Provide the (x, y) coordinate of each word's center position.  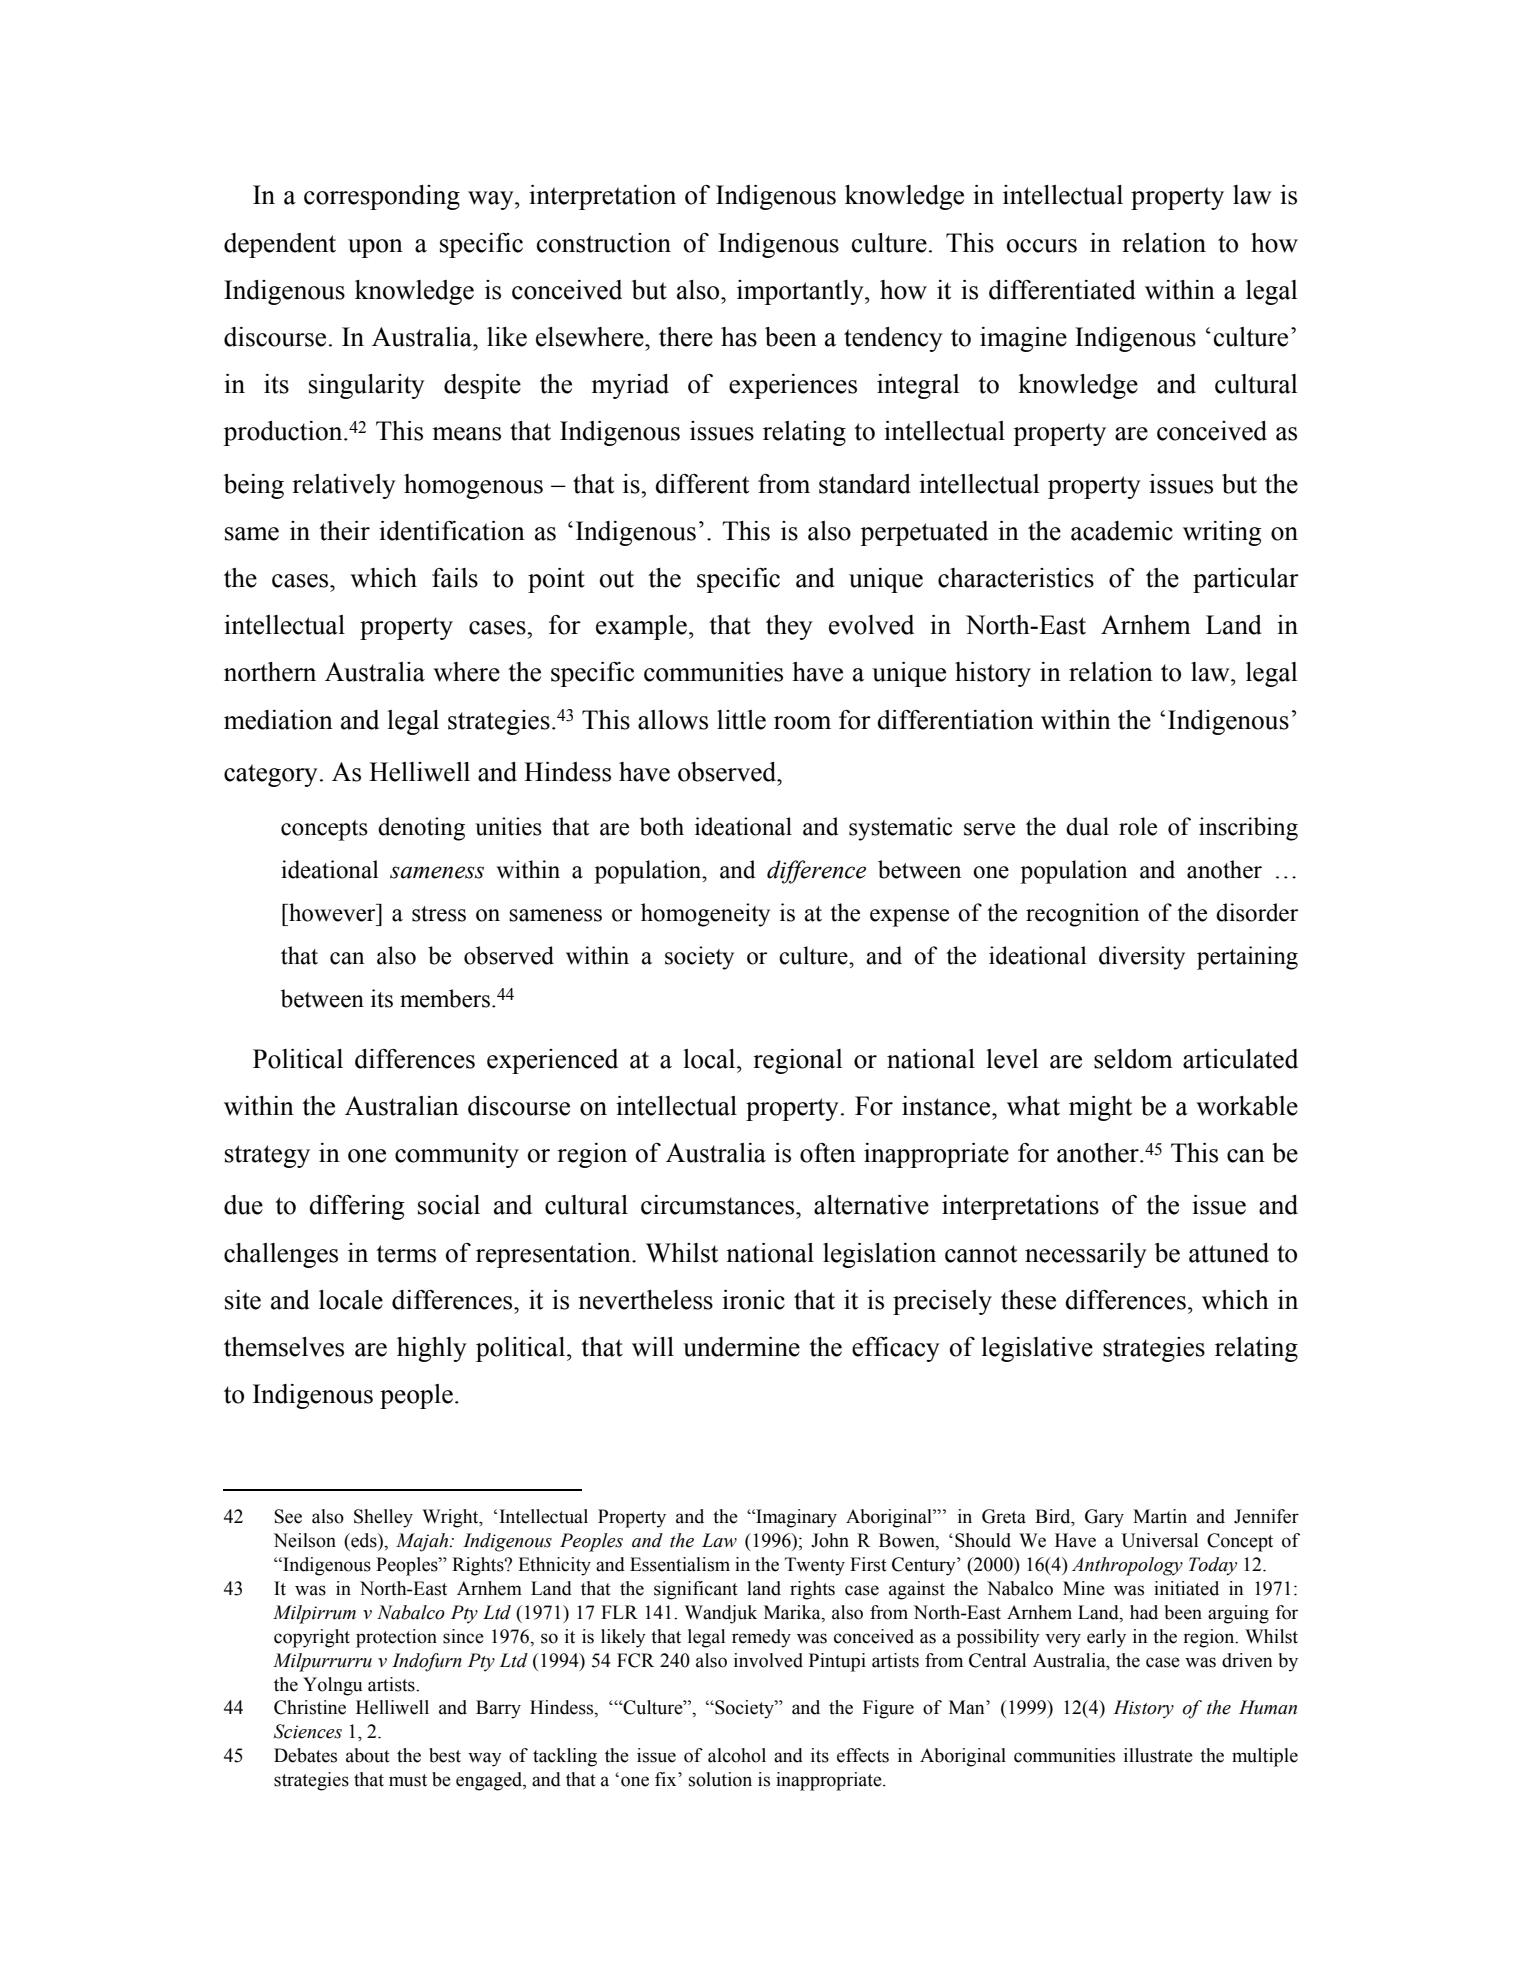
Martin (1160, 1516)
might (1100, 1108)
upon (375, 248)
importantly (801, 292)
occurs (1042, 246)
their (344, 531)
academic (1122, 531)
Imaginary (795, 1518)
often (828, 1153)
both (662, 826)
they (789, 627)
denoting (421, 829)
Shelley (383, 1518)
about (368, 1755)
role (1138, 826)
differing (356, 1207)
